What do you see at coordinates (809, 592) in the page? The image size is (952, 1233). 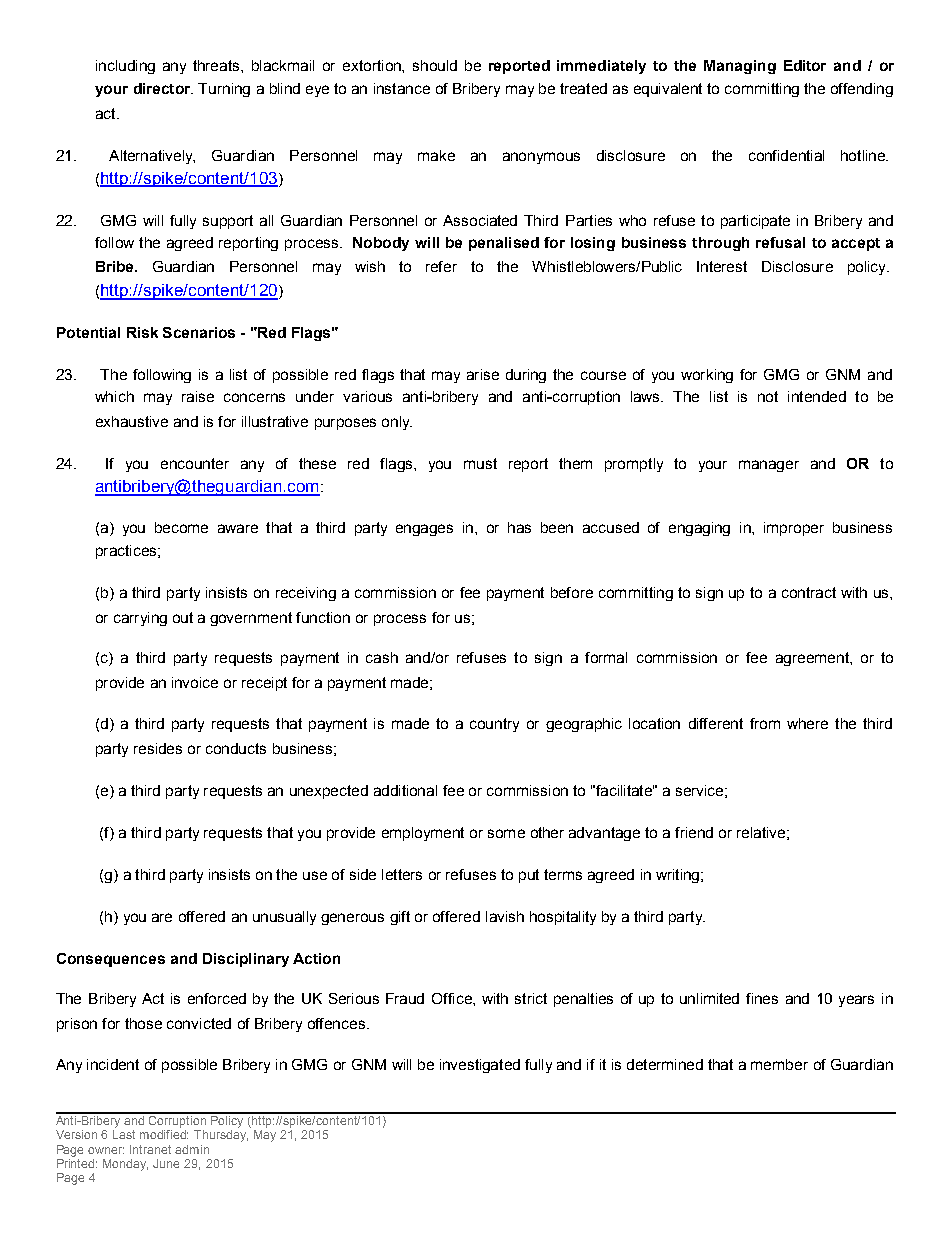 I see `contract` at bounding box center [809, 592].
